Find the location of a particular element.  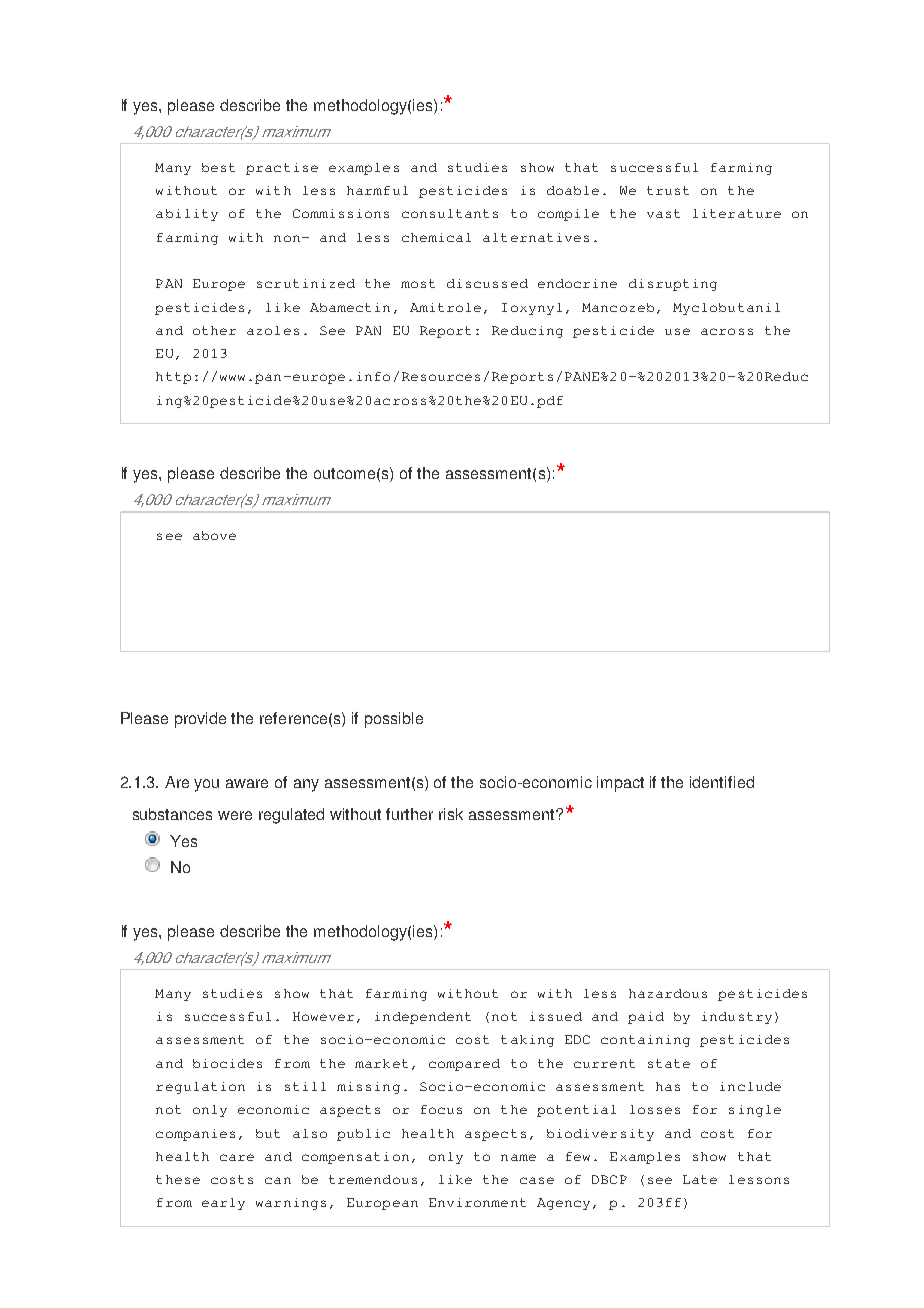

best is located at coordinates (218, 167).
